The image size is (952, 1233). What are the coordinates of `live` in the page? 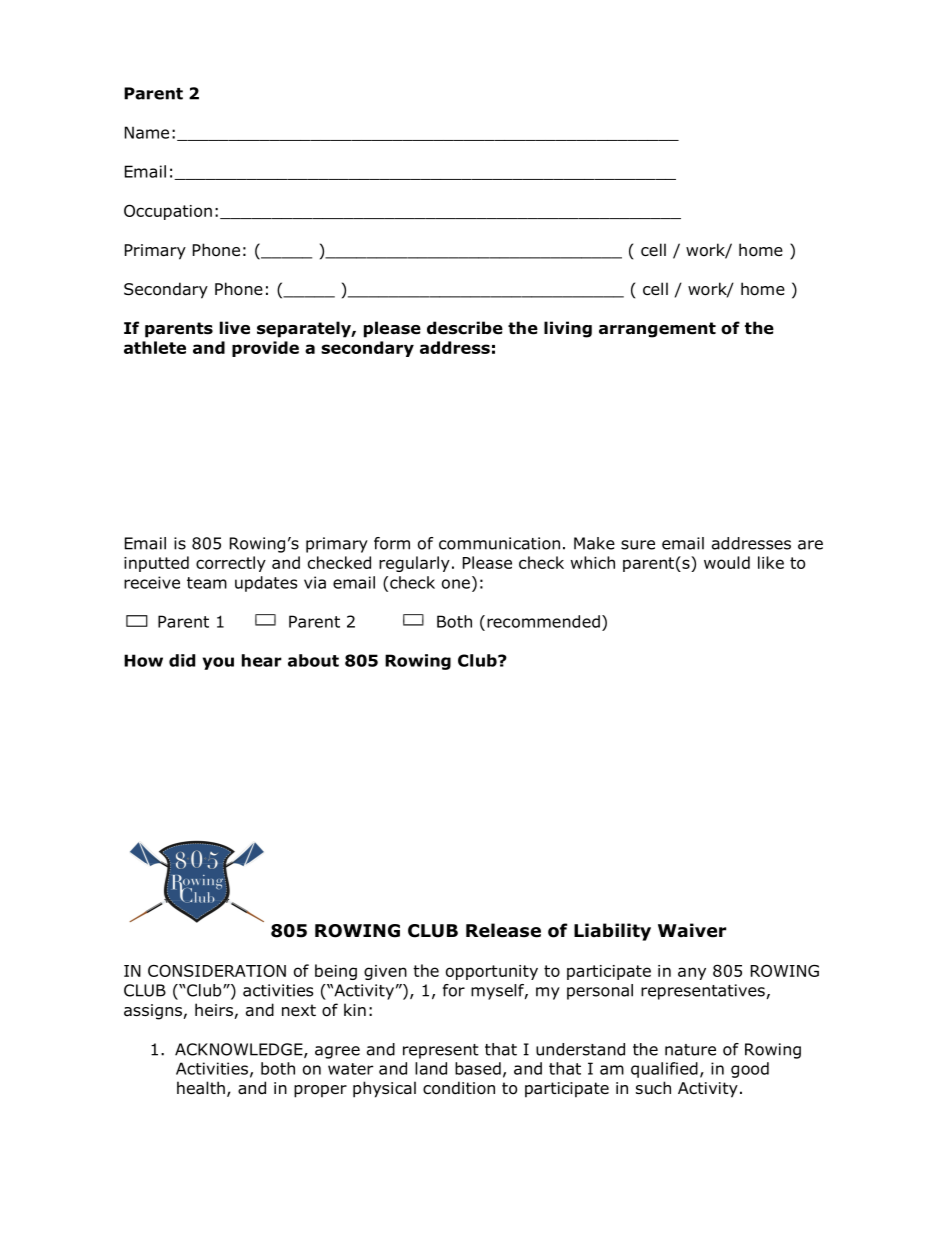 It's located at (235, 328).
